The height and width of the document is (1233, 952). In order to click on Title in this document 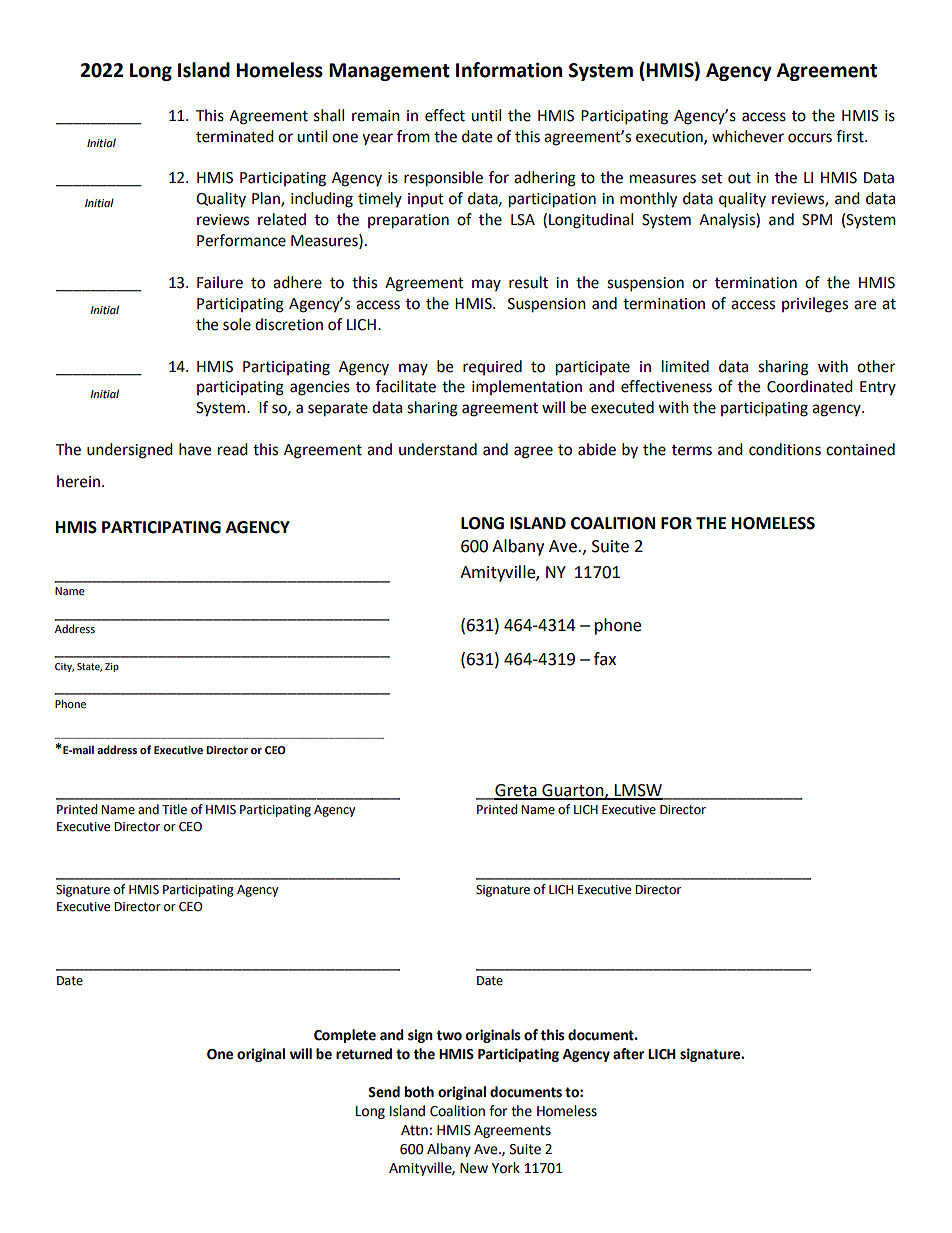, I will do `click(174, 809)`.
